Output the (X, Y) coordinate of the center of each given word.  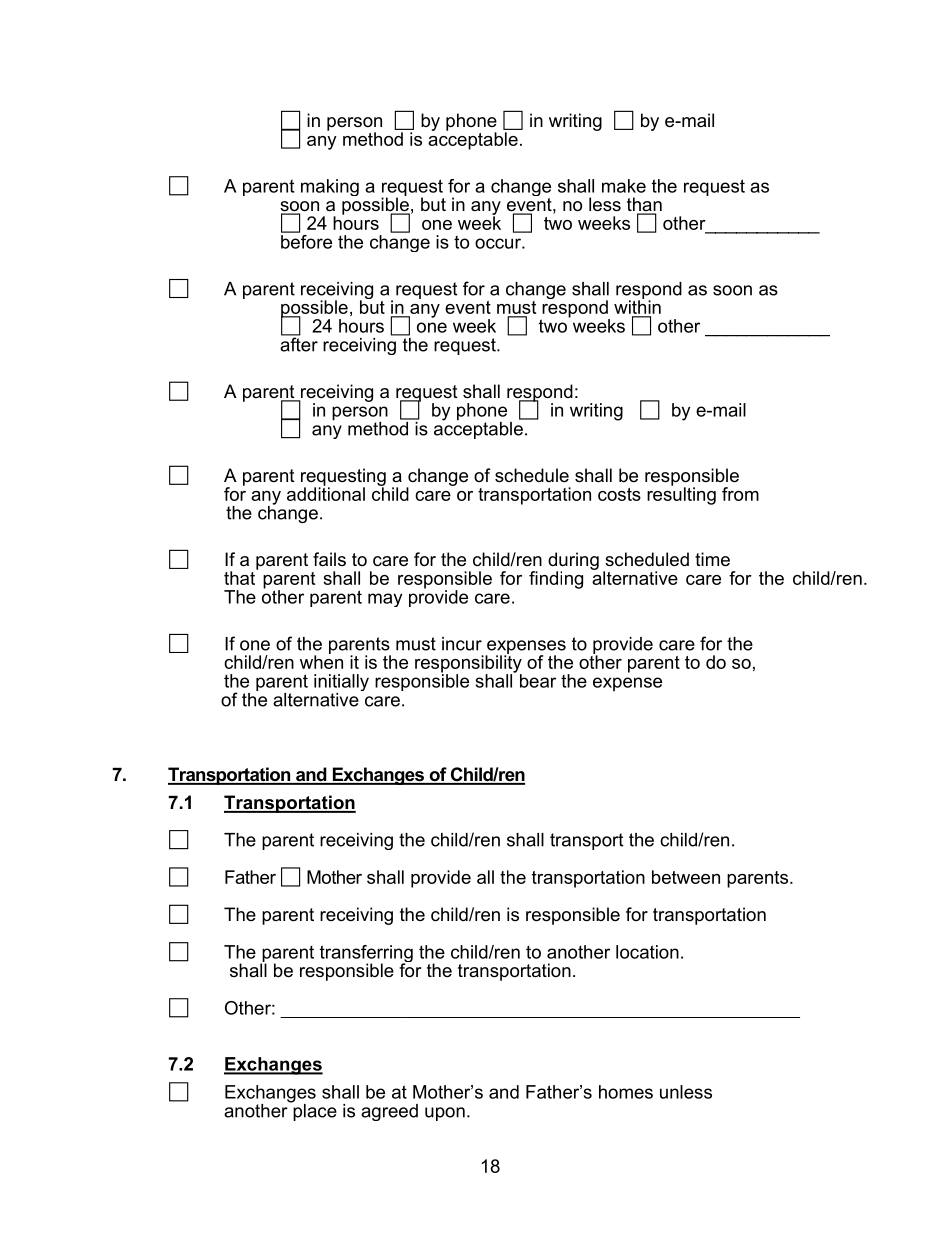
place (314, 1111)
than (644, 205)
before (306, 240)
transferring (366, 955)
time (712, 559)
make (624, 186)
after (299, 343)
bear (538, 681)
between (686, 877)
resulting (681, 495)
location (647, 952)
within (637, 306)
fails (329, 559)
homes (626, 1092)
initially (341, 684)
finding (556, 580)
